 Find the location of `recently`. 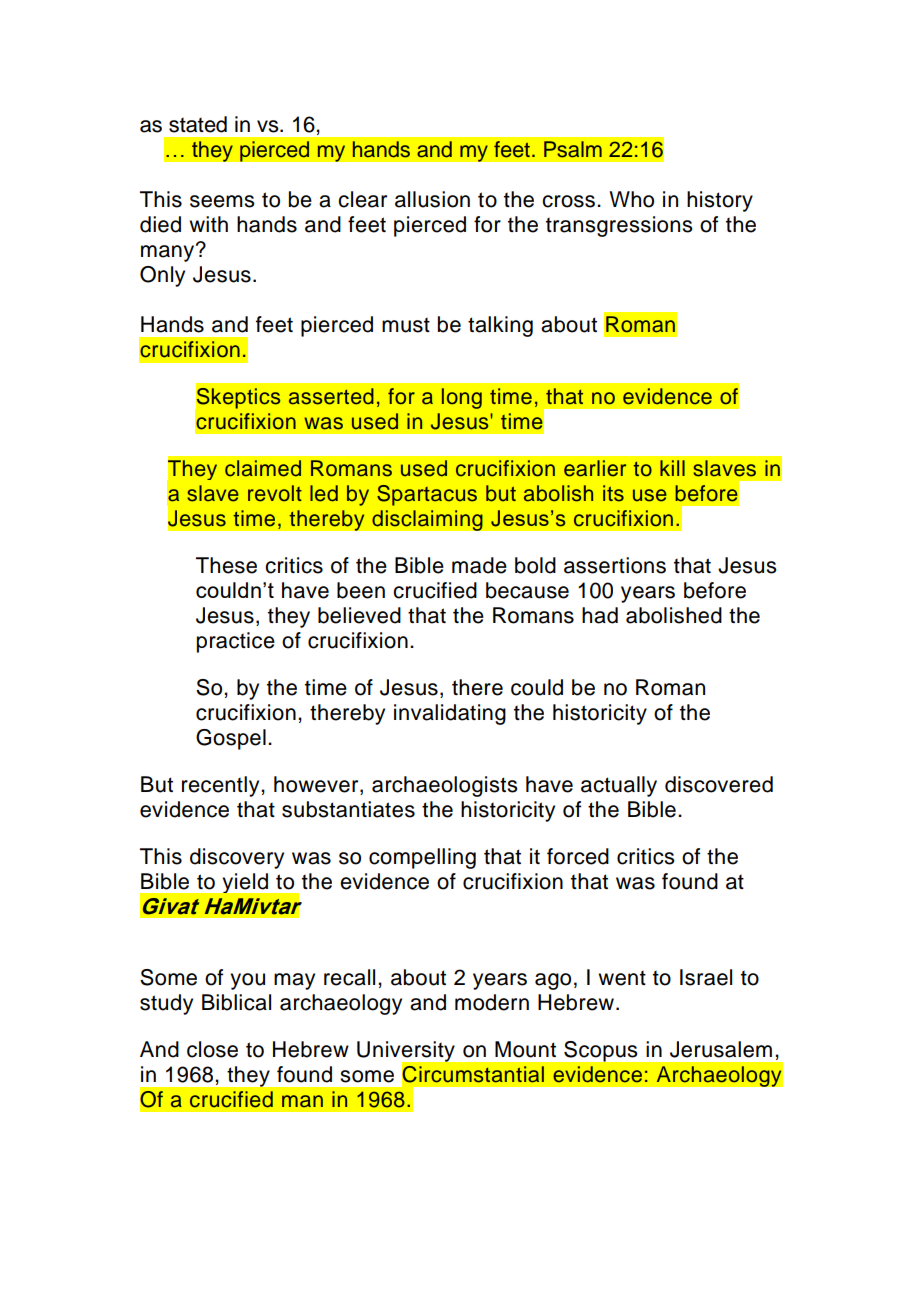

recently is located at coordinates (222, 786).
